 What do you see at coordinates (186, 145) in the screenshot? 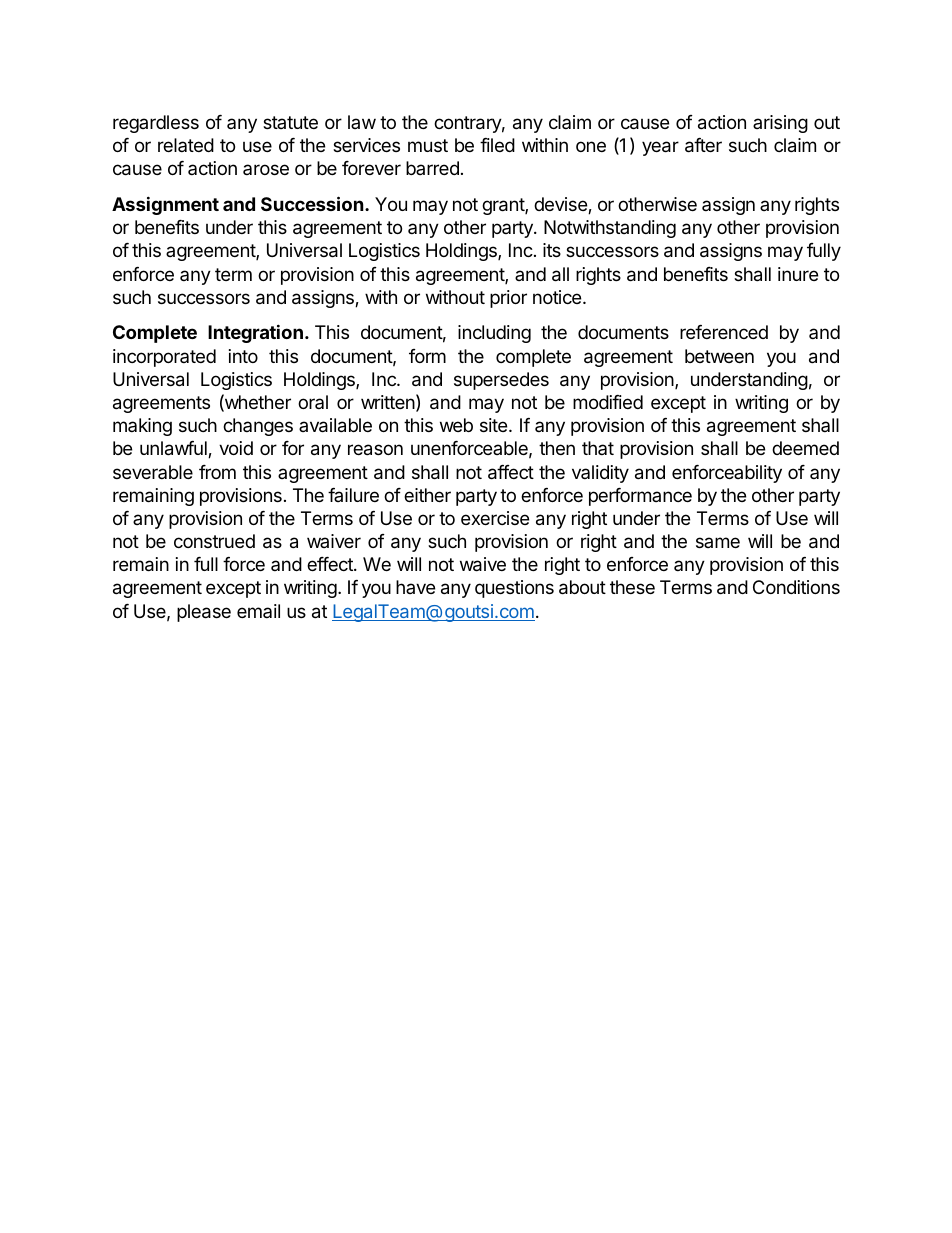
I see `related` at bounding box center [186, 145].
